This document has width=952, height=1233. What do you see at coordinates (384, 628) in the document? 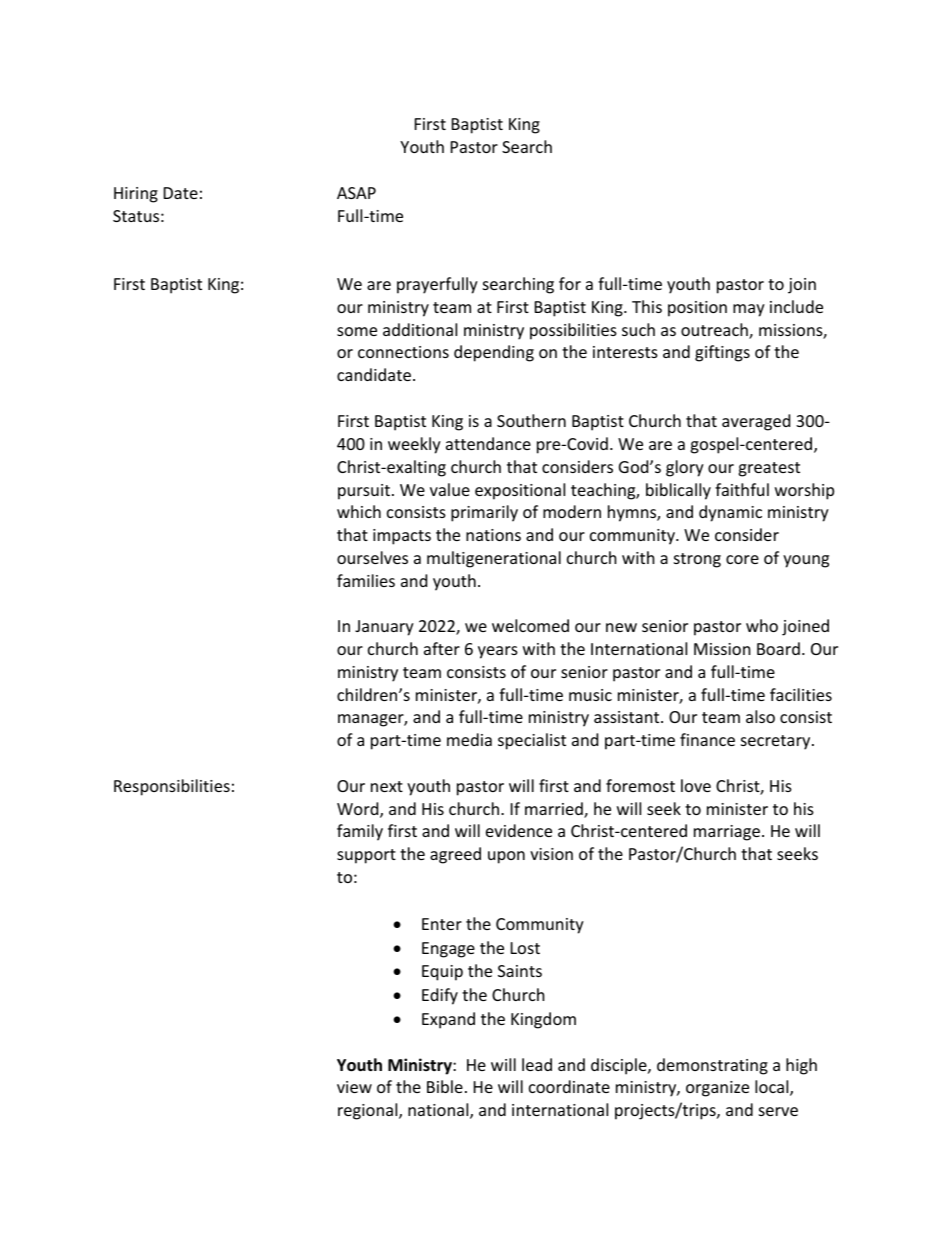
I see `January` at bounding box center [384, 628].
